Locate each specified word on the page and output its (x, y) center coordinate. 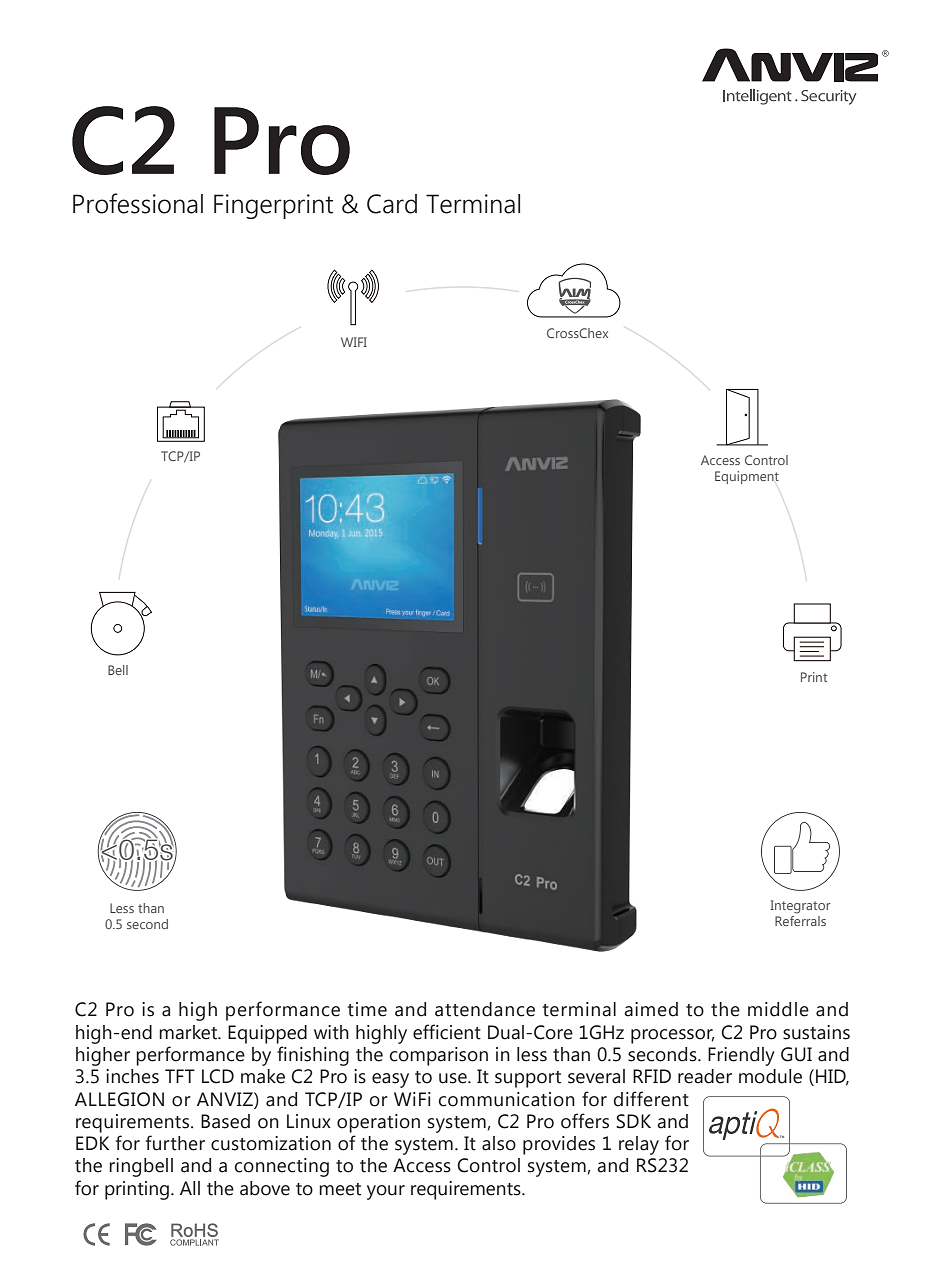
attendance (485, 1009)
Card (392, 204)
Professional (138, 203)
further (175, 1143)
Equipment (747, 477)
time (367, 1009)
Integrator (800, 907)
